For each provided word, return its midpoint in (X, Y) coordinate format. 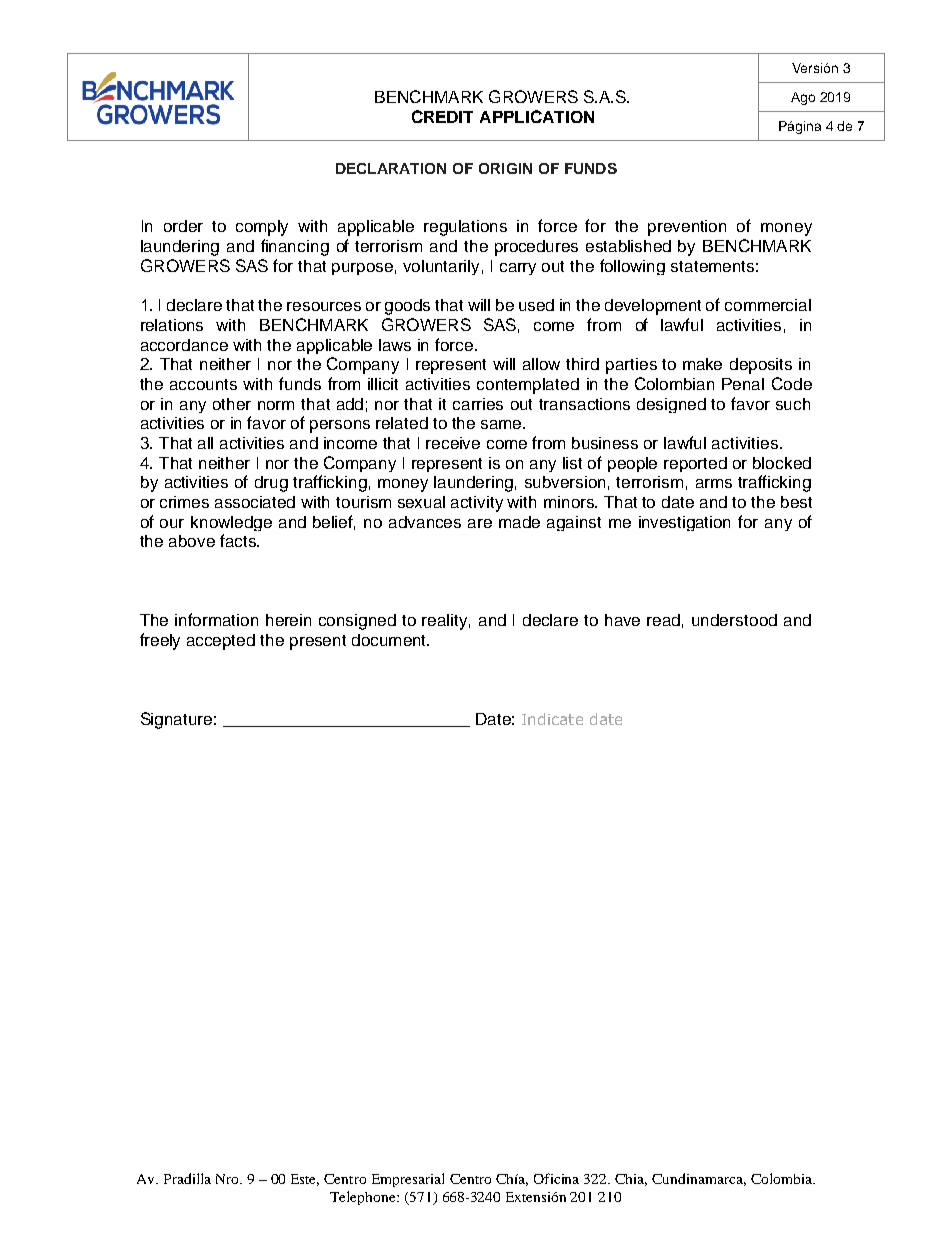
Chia (631, 1180)
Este (305, 1180)
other (232, 404)
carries (478, 404)
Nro (228, 1179)
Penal (743, 384)
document (390, 640)
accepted (221, 642)
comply (262, 228)
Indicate (552, 719)
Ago (803, 98)
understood (734, 620)
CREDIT (442, 116)
